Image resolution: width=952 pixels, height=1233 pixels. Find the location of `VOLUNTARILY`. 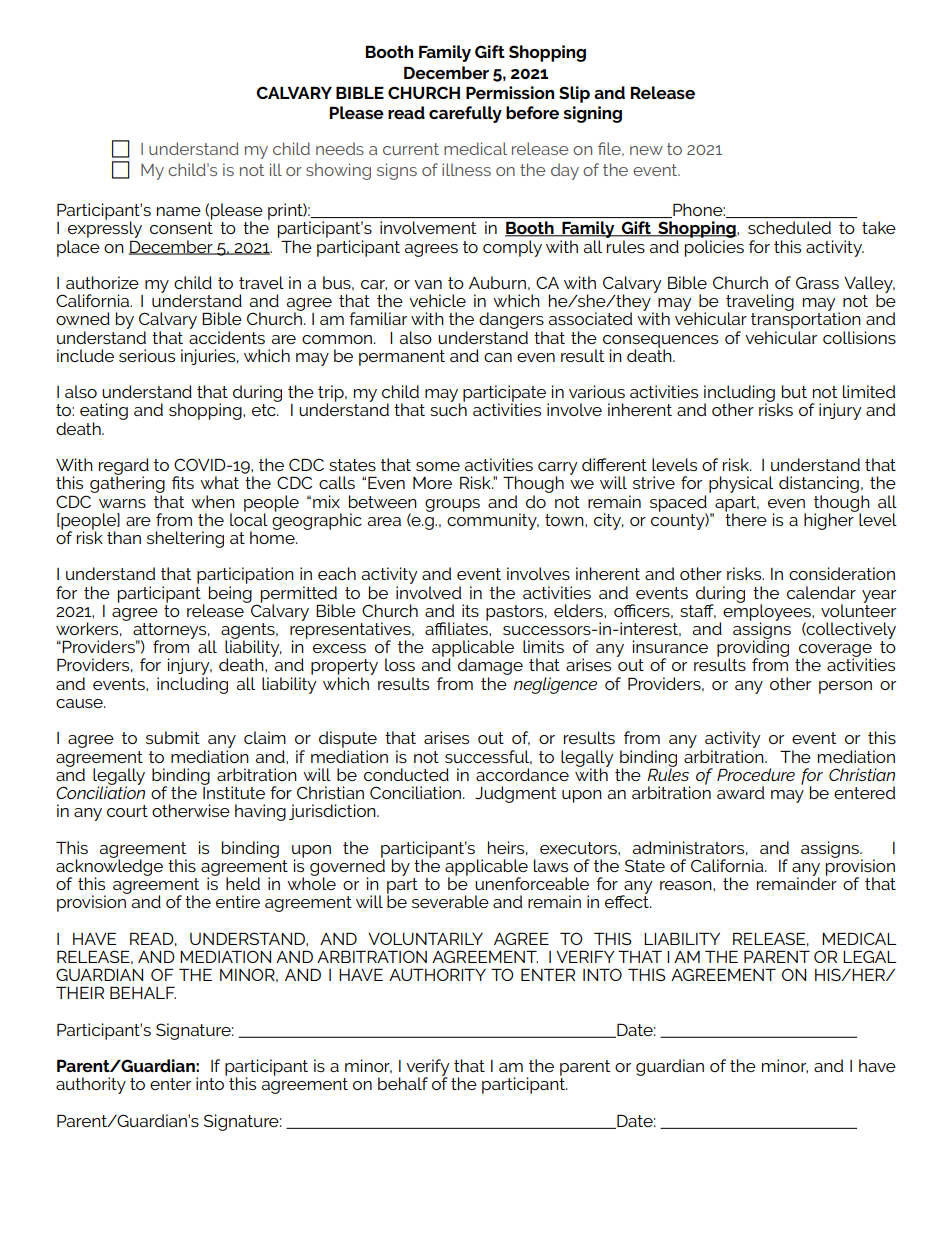

VOLUNTARILY is located at coordinates (425, 938).
